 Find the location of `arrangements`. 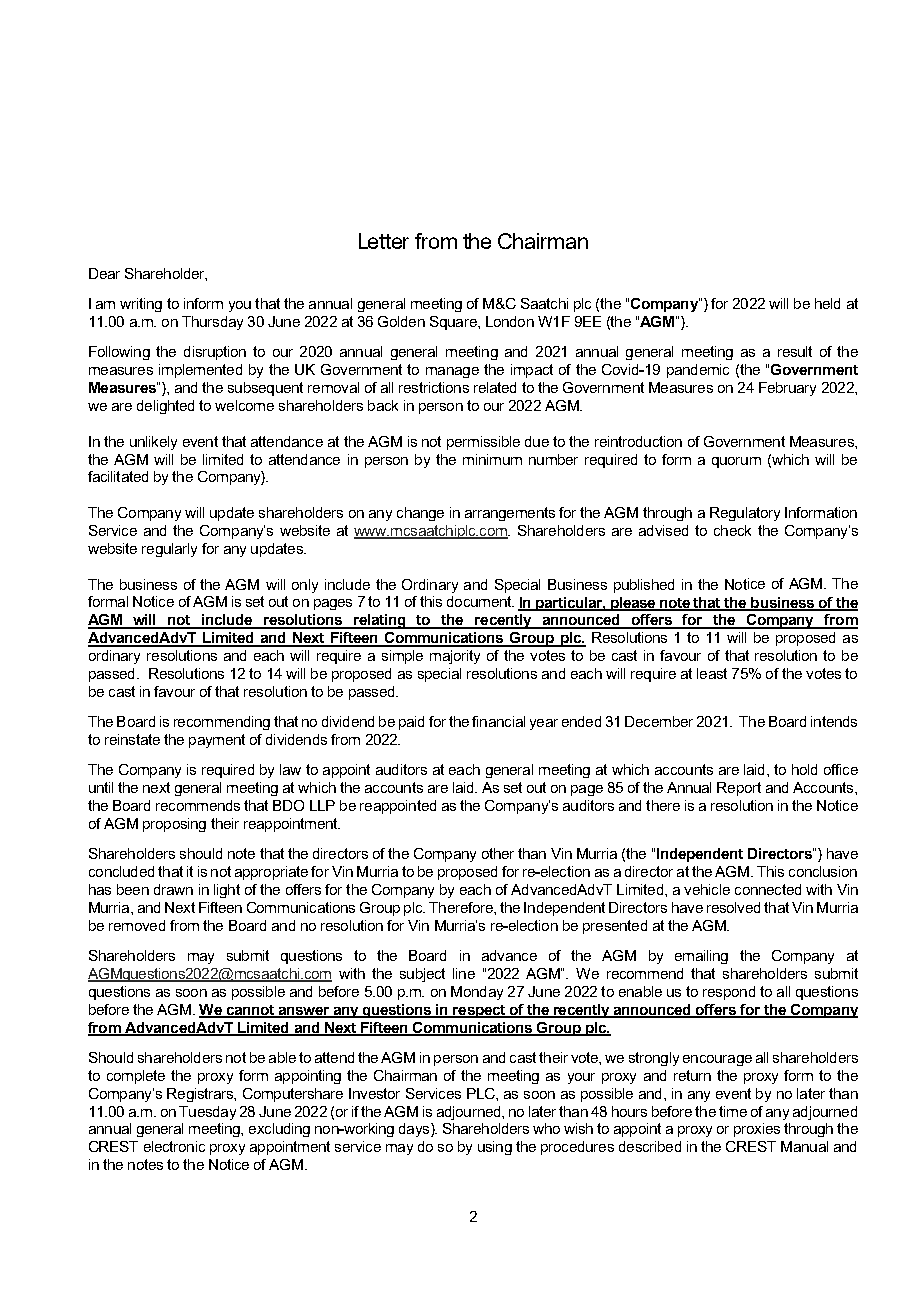

arrangements is located at coordinates (510, 514).
